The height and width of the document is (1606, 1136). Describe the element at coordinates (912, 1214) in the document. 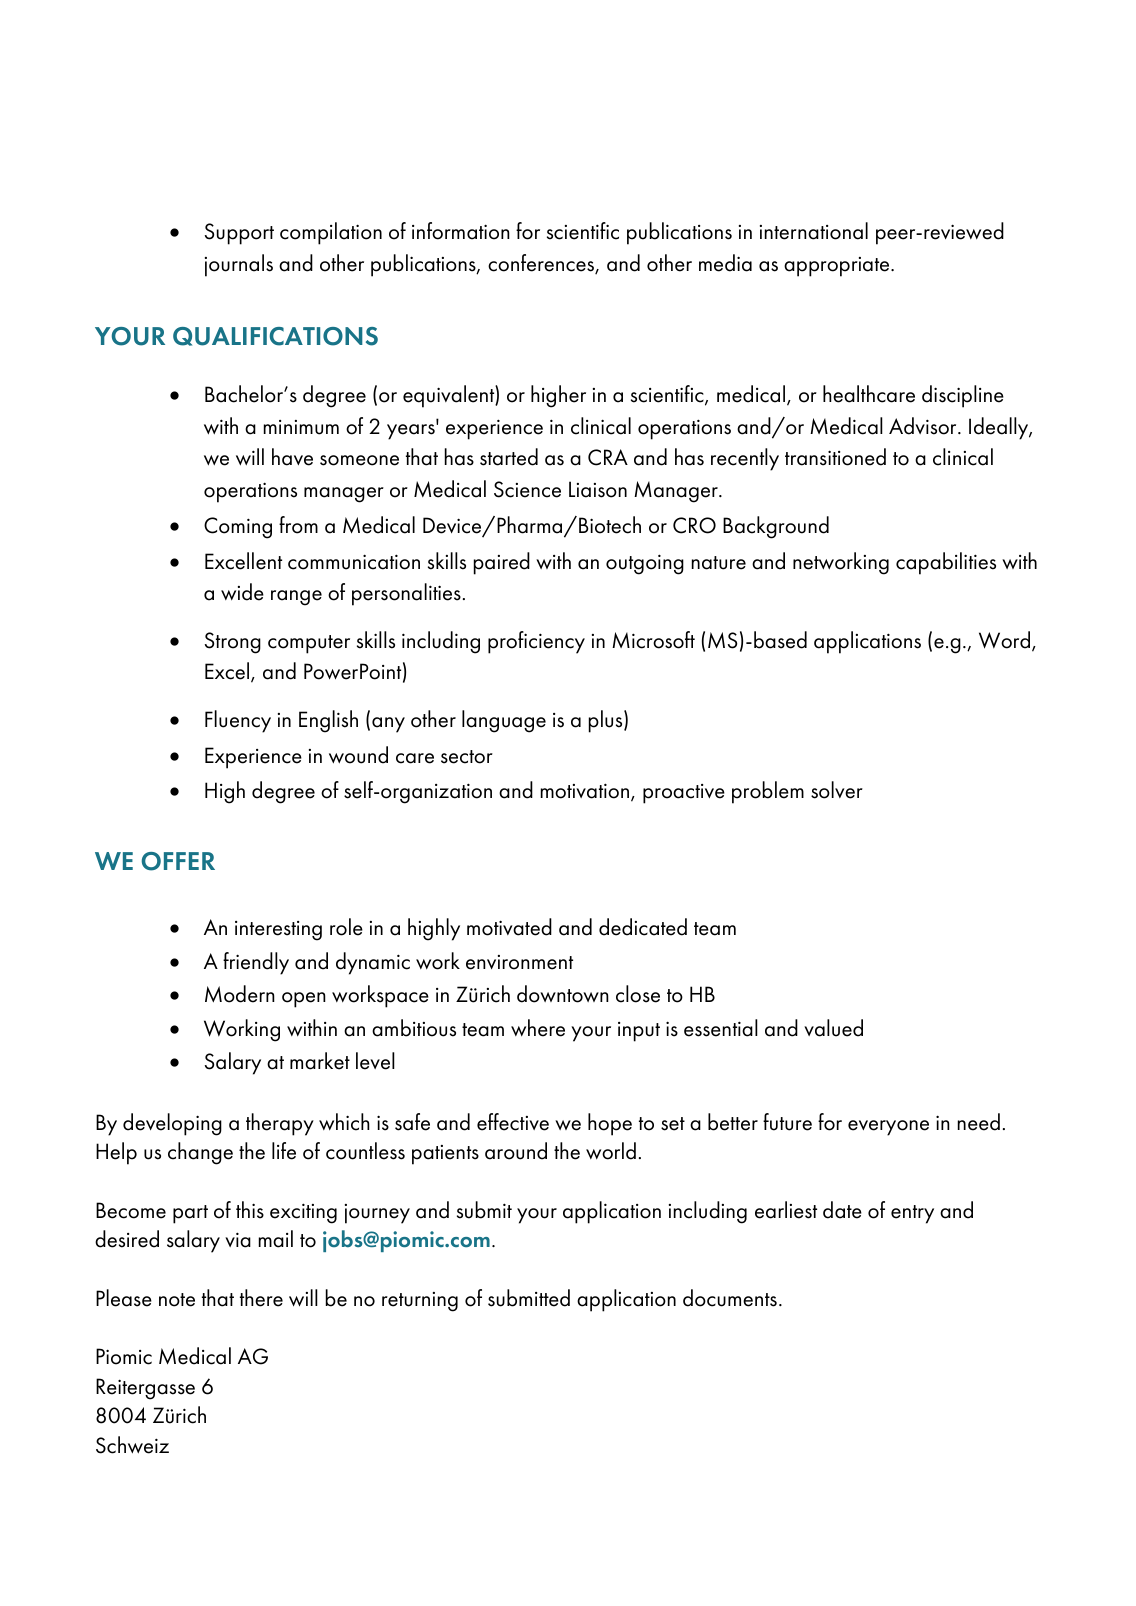

I see `entry` at that location.
